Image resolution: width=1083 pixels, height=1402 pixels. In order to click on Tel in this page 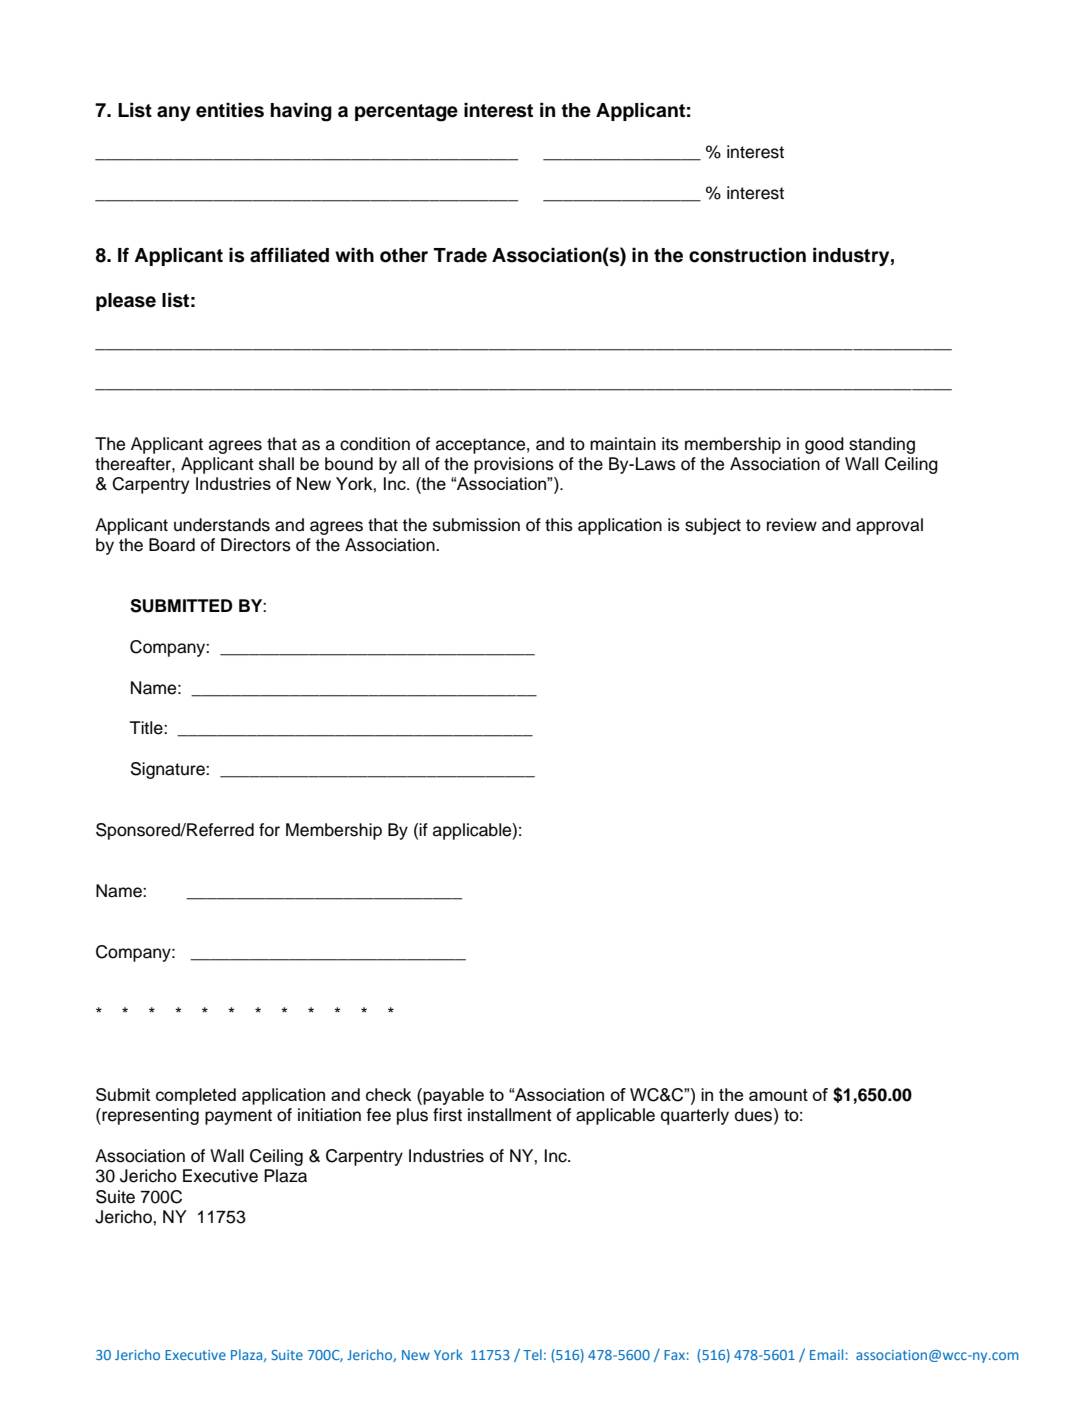, I will do `click(532, 1354)`.
